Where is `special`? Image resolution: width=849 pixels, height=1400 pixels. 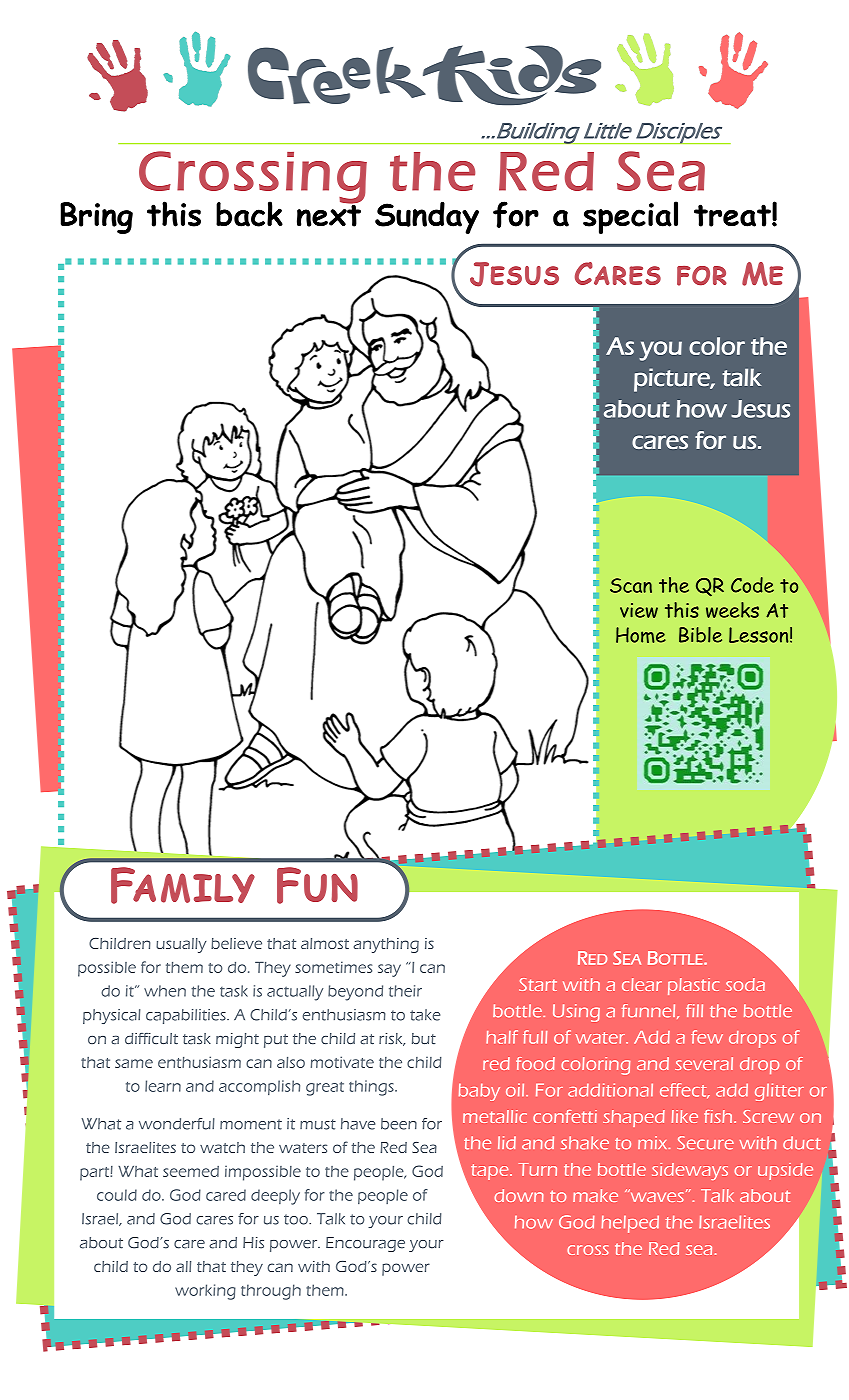
special is located at coordinates (630, 217).
